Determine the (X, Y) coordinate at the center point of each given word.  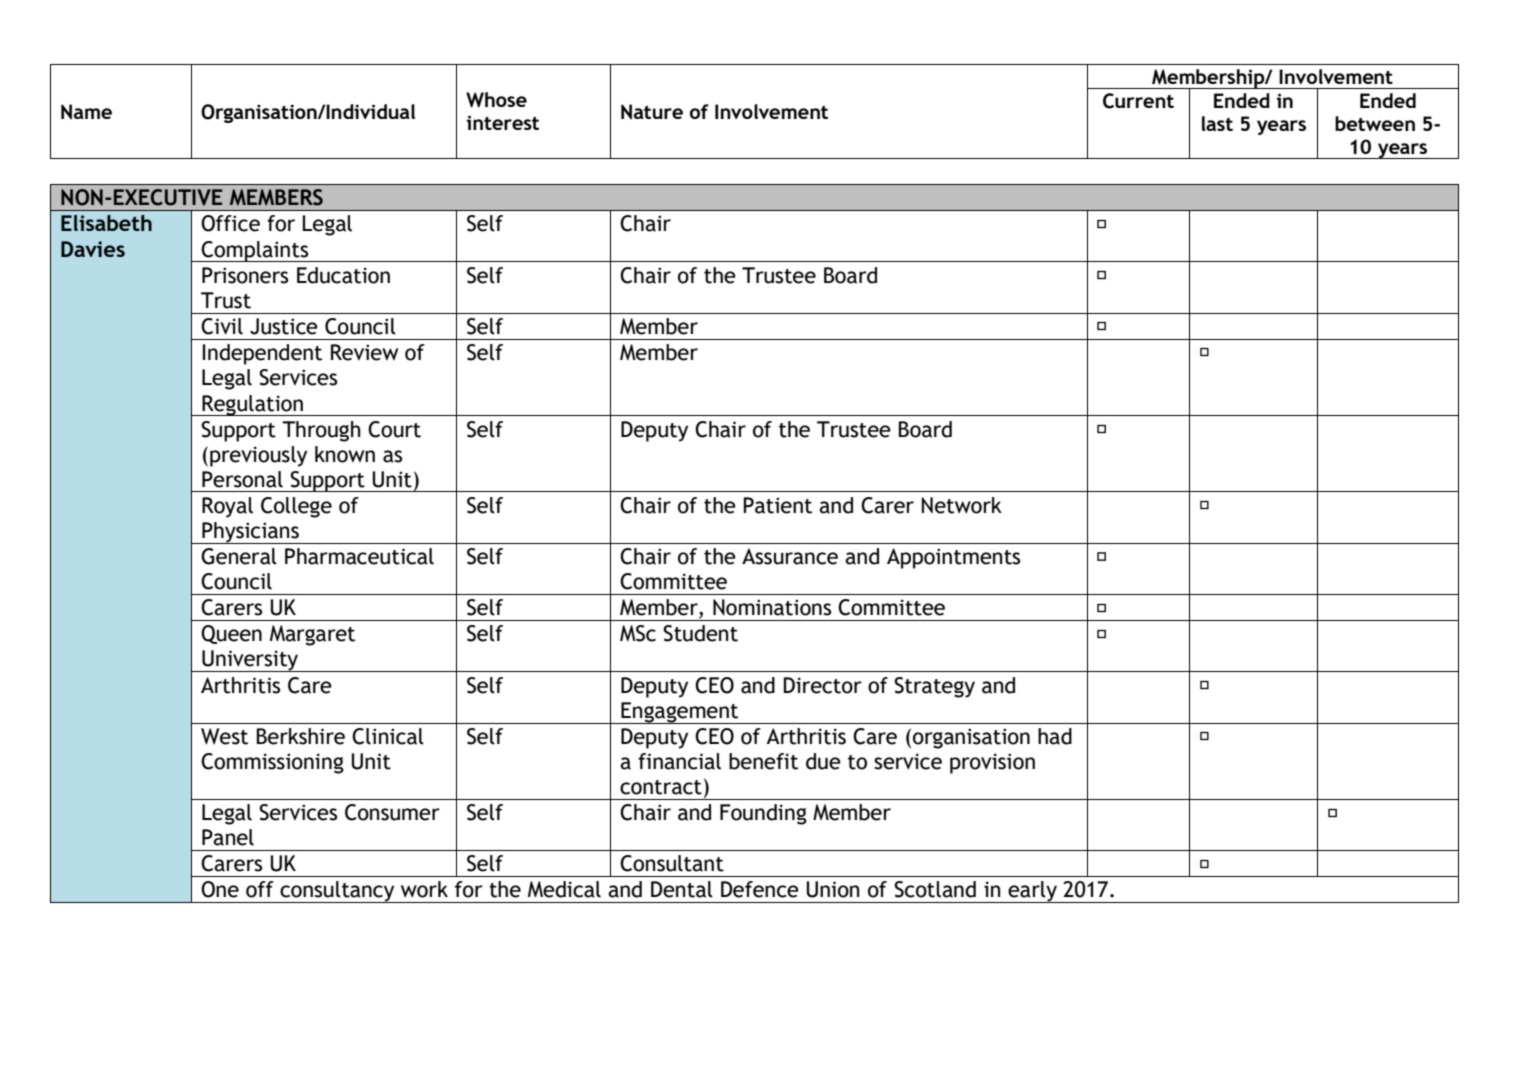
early (1033, 892)
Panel (228, 837)
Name (86, 112)
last (1217, 123)
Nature (652, 112)
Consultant (672, 863)
